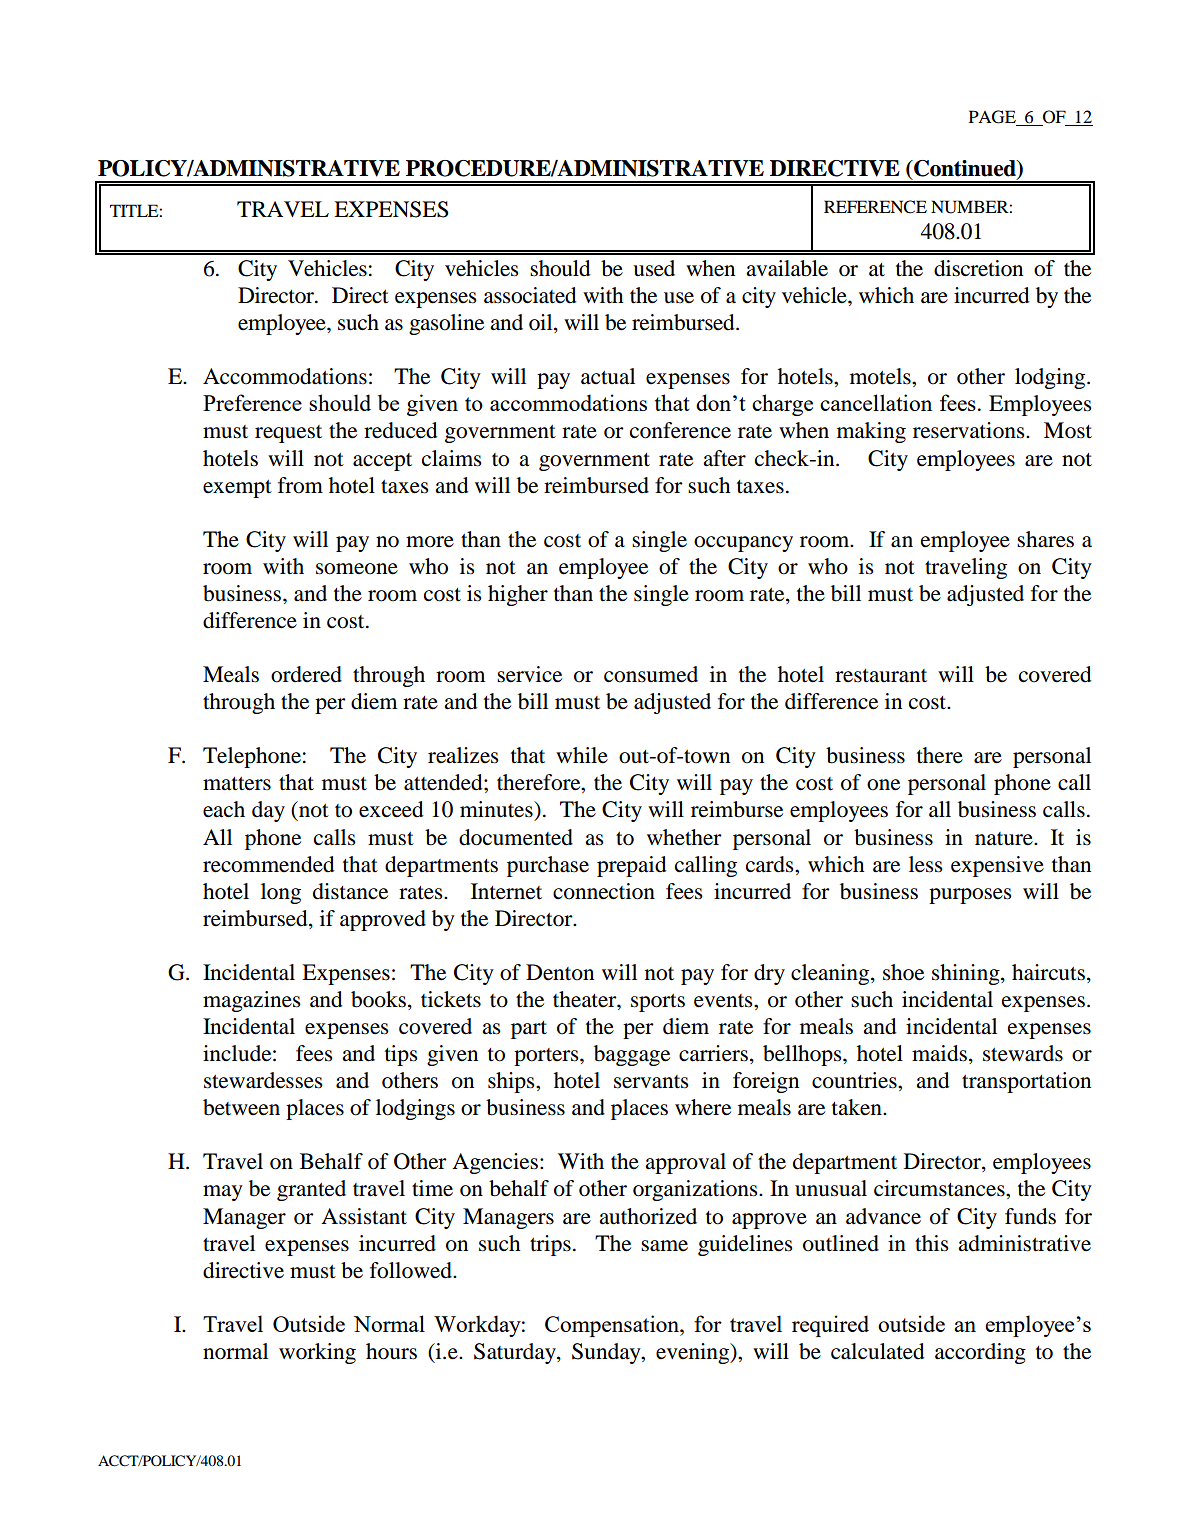 This screenshot has height=1540, width=1190. I want to click on used, so click(654, 268).
